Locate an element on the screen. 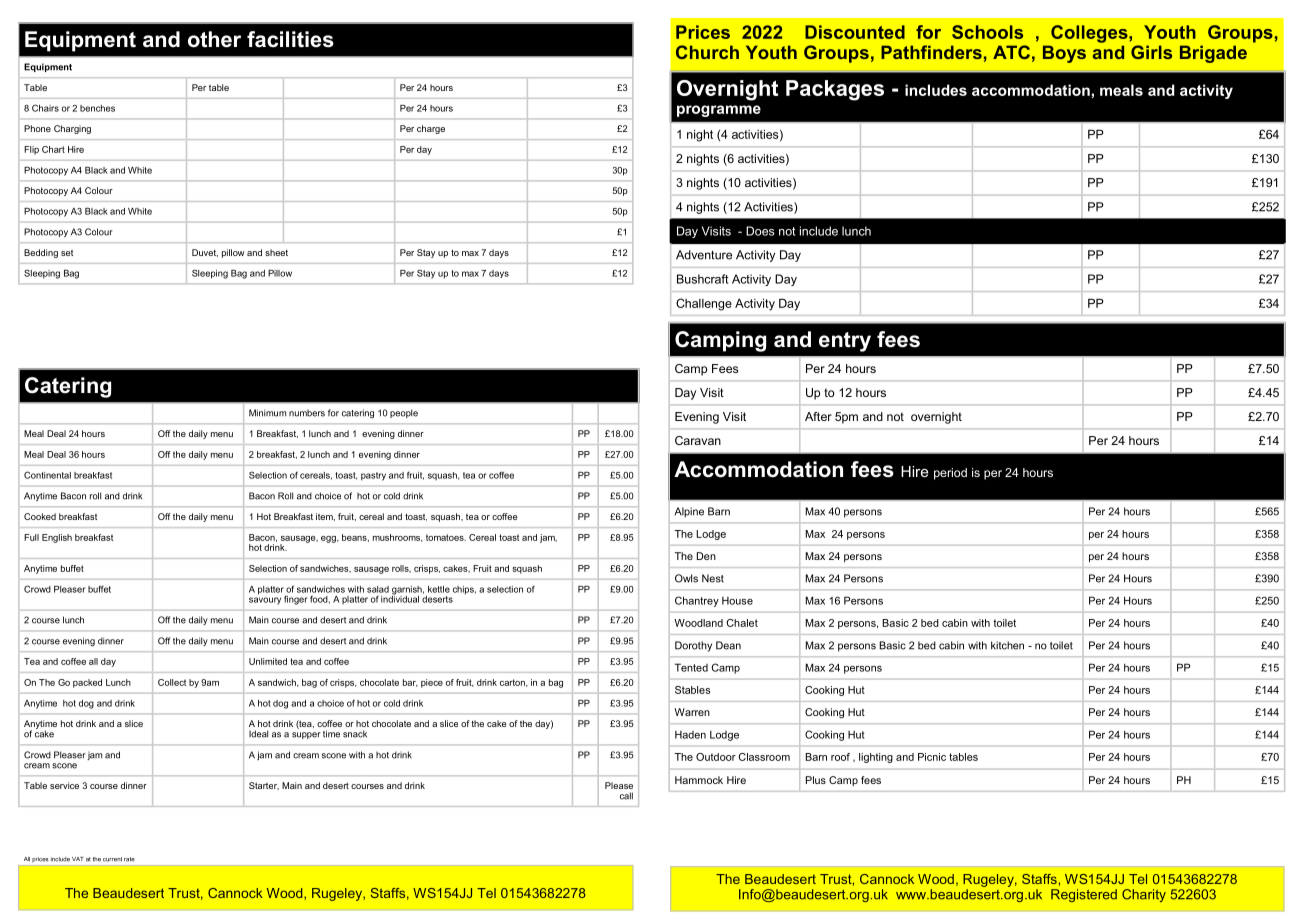 The image size is (1308, 924). period is located at coordinates (950, 474).
